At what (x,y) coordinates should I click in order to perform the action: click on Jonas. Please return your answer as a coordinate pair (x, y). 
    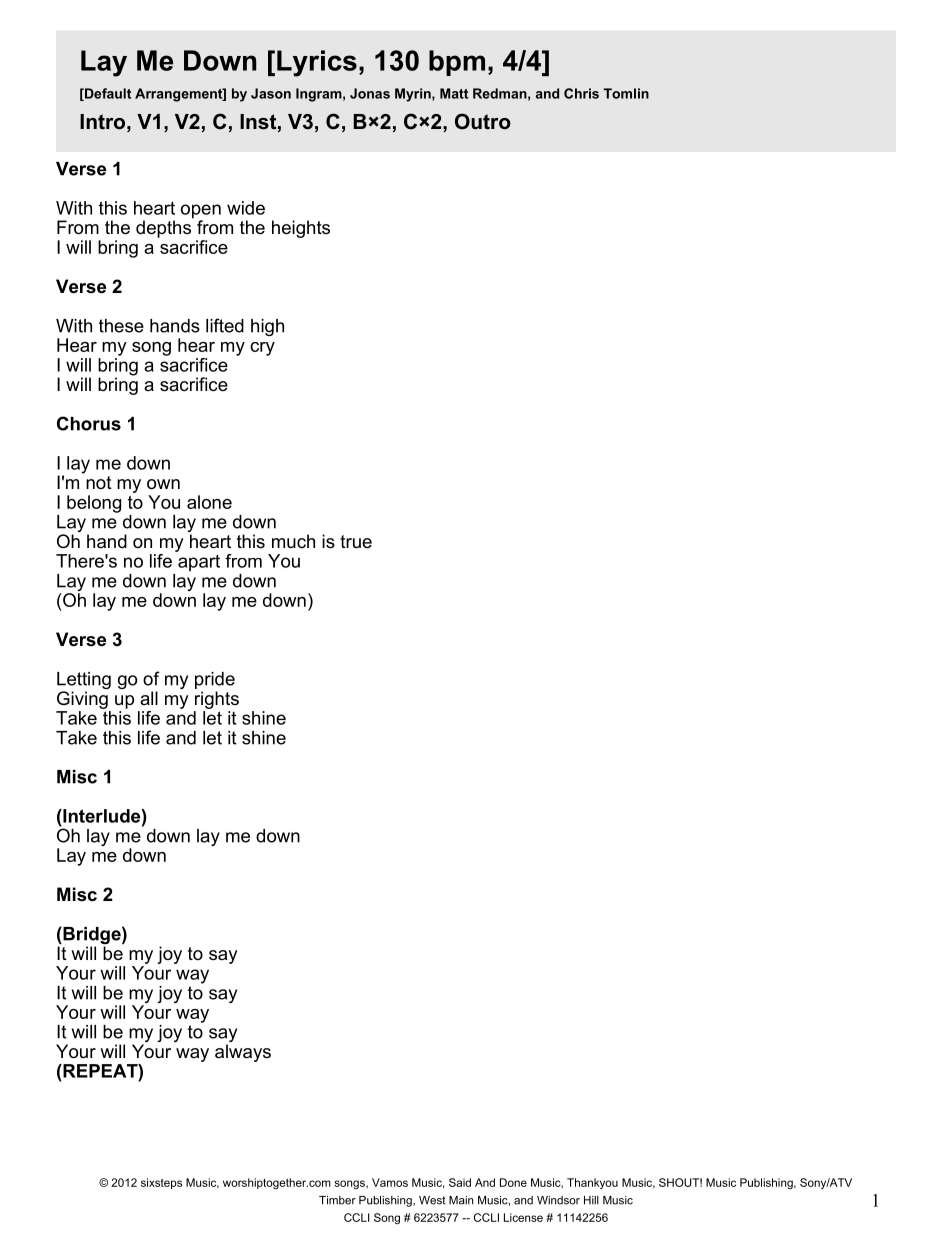
    Looking at the image, I should click on (370, 93).
